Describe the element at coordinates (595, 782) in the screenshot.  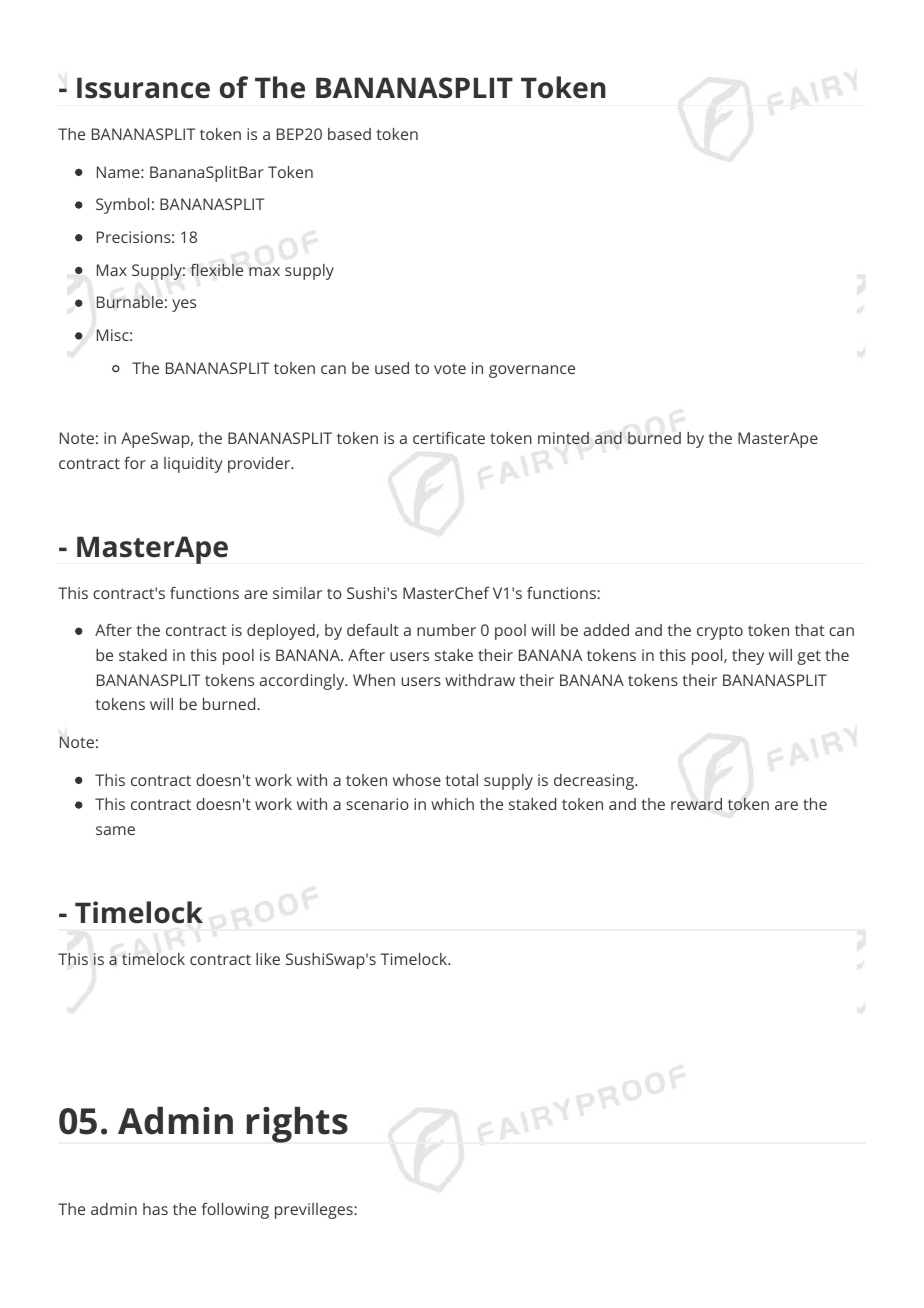
I see `decreasing` at that location.
